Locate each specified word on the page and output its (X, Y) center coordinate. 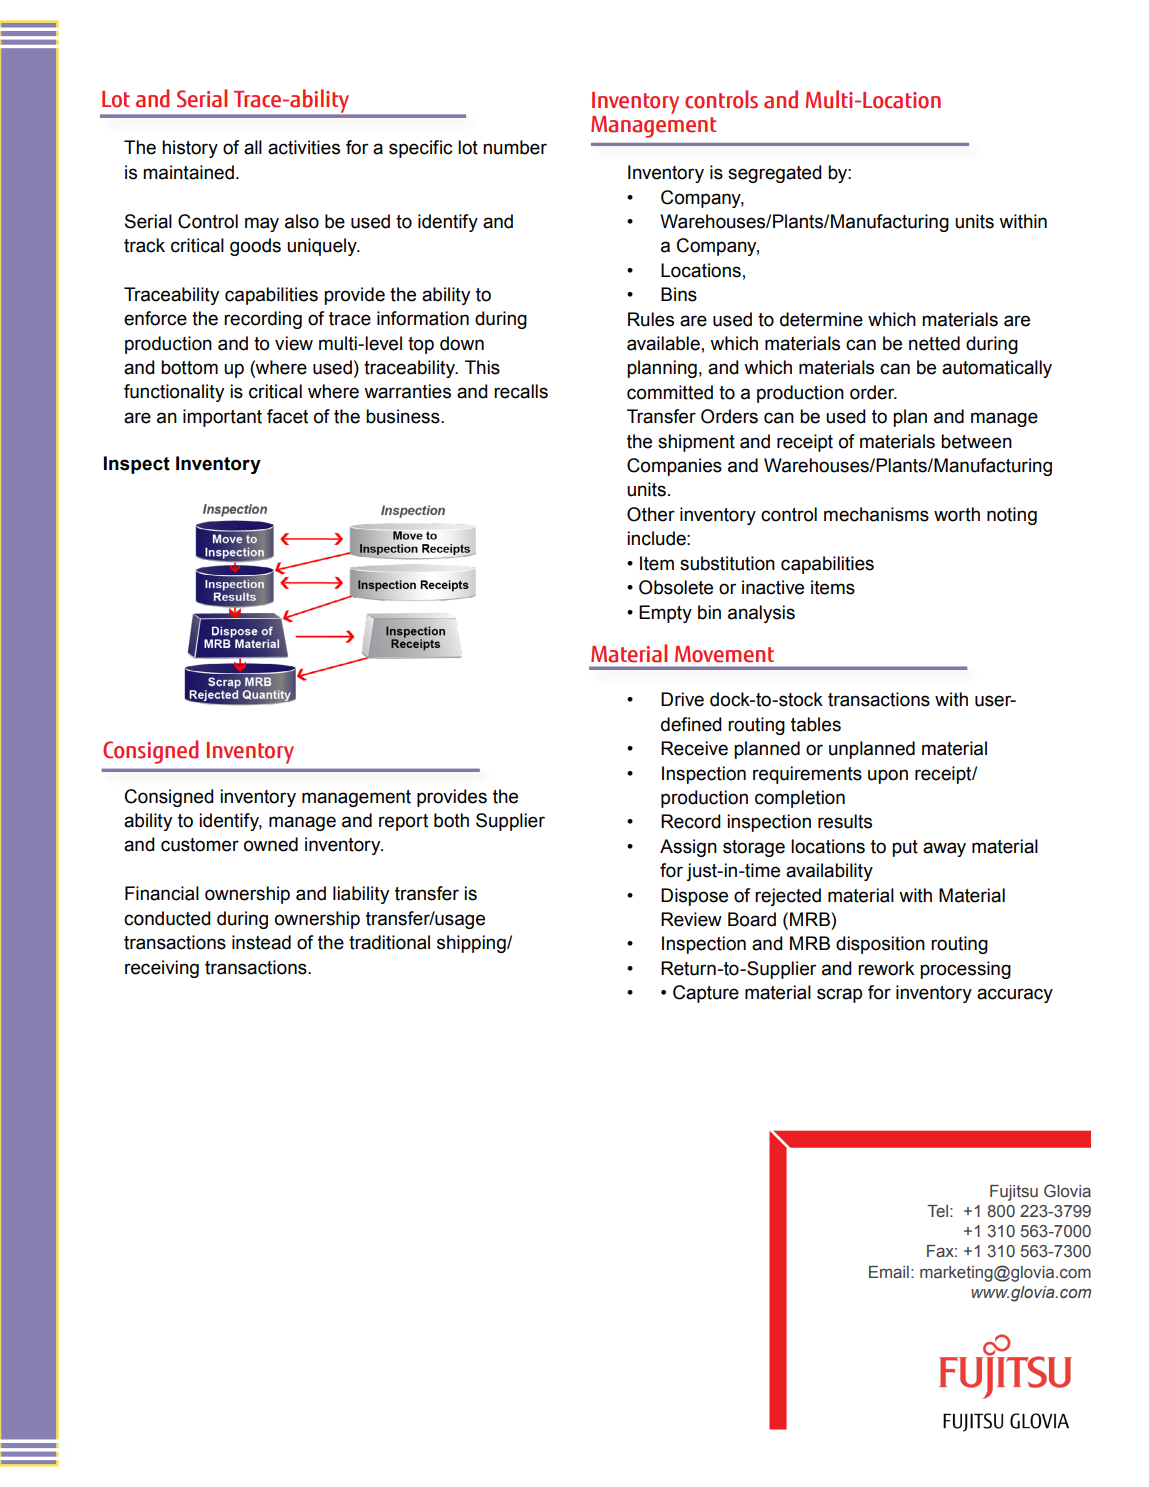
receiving (162, 969)
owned (271, 844)
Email (889, 1272)
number (515, 147)
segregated (775, 174)
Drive (682, 699)
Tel (937, 1211)
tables (816, 724)
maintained (188, 172)
